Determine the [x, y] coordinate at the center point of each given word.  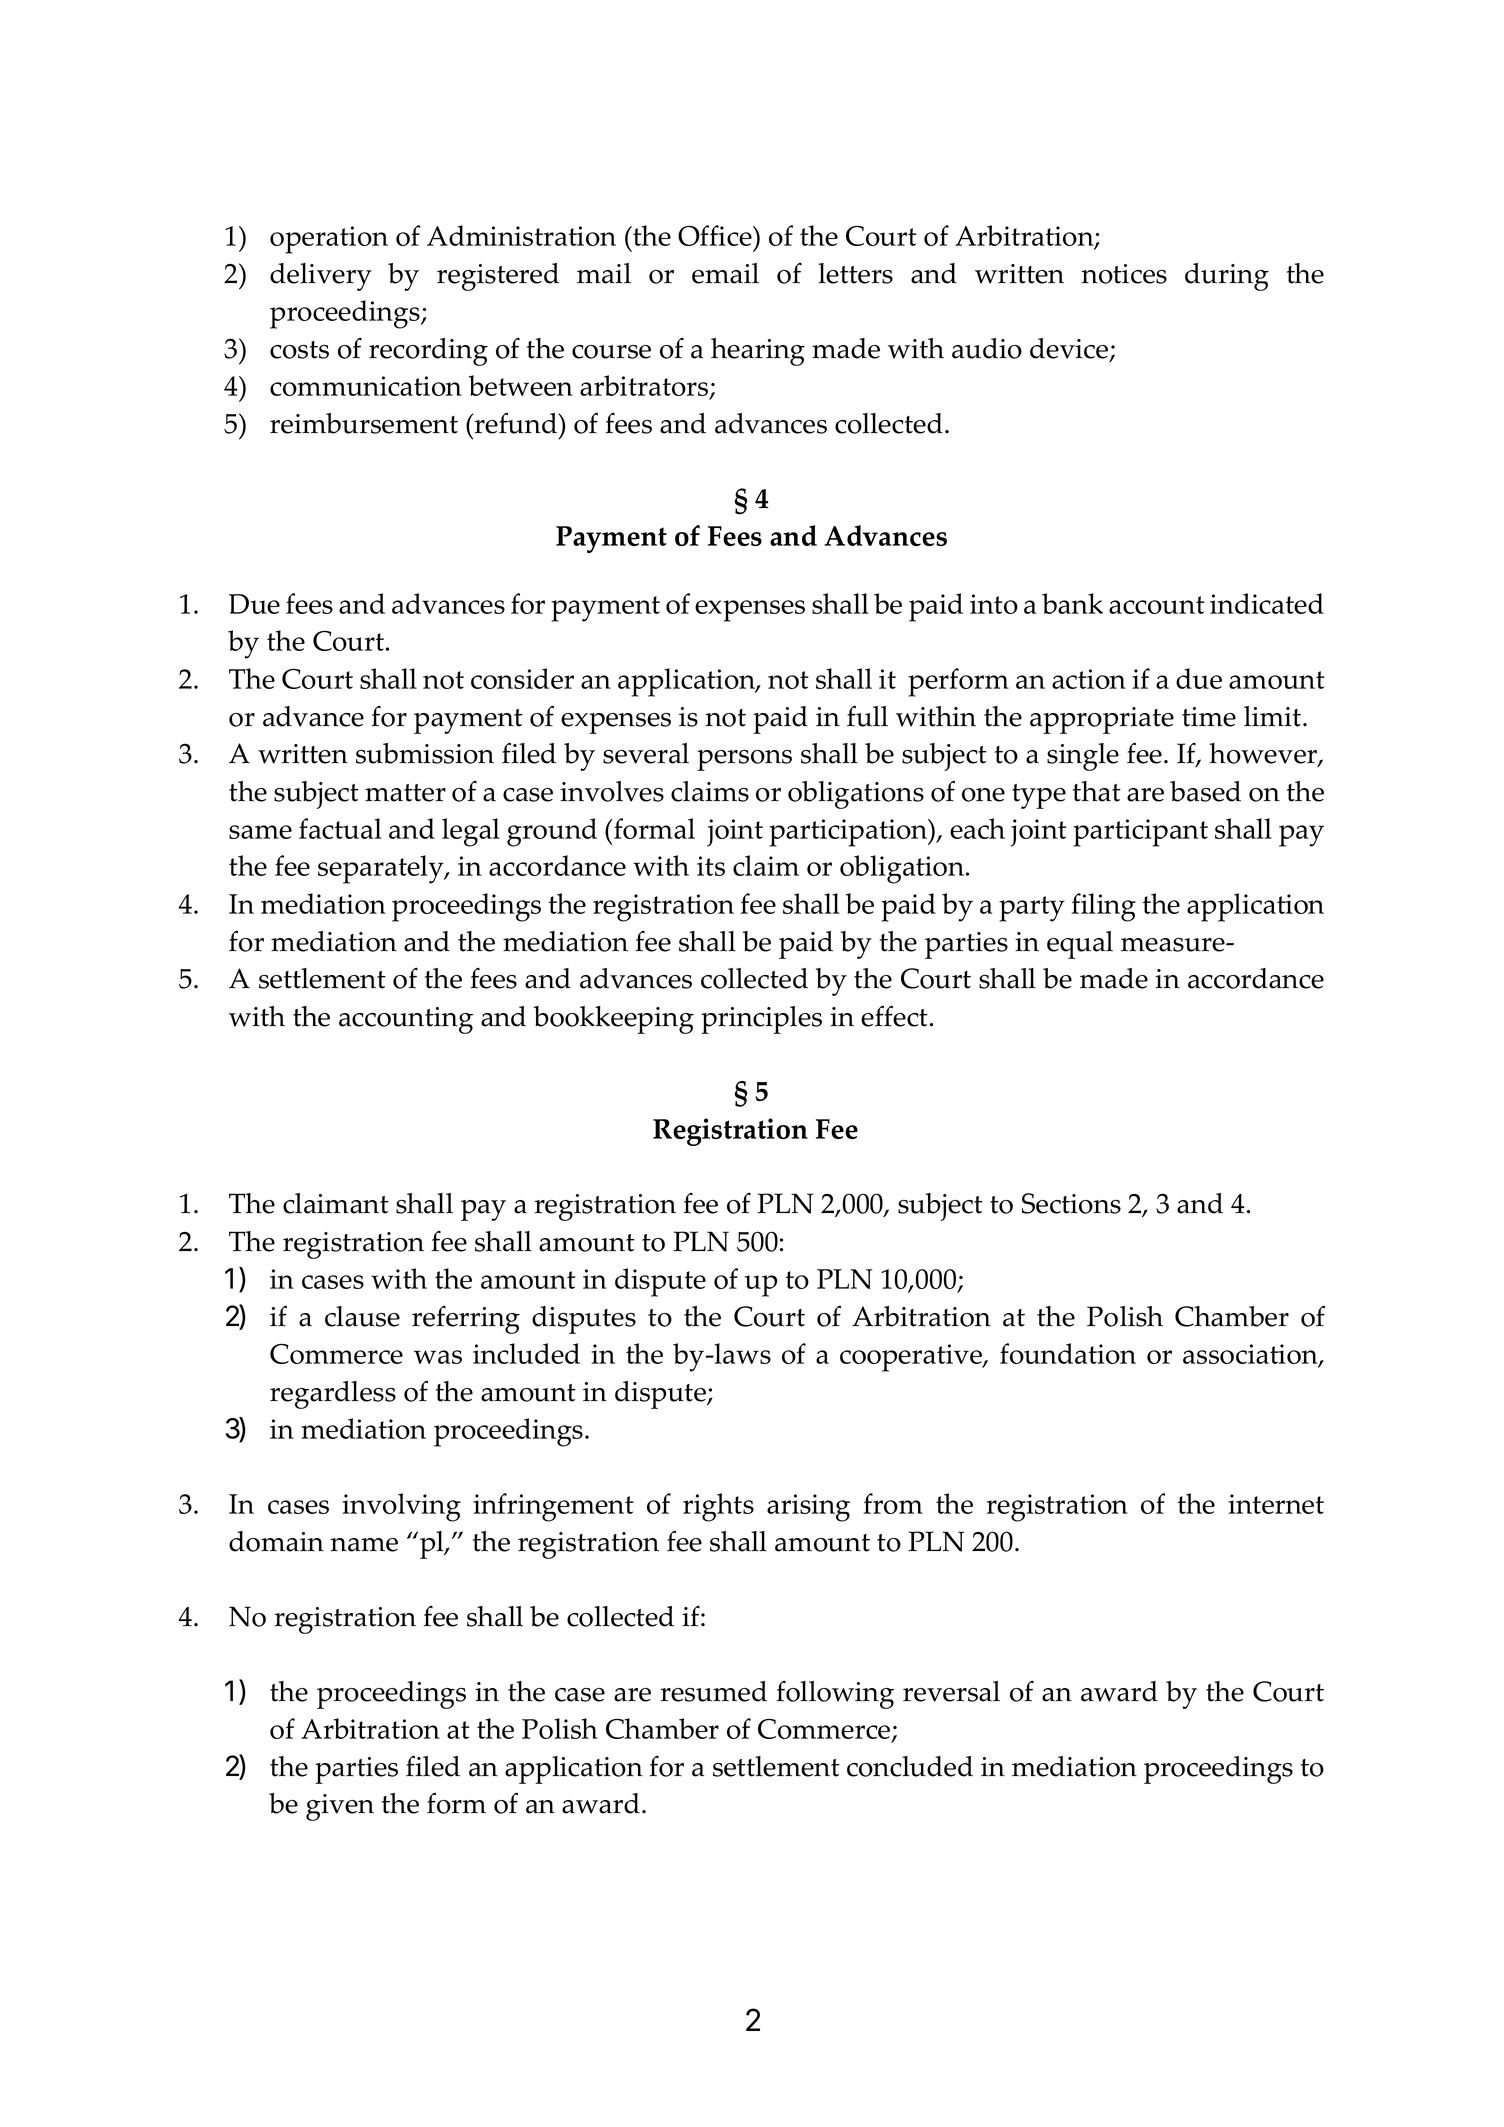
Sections [1071, 1203]
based [1205, 791]
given [340, 1807]
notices [1124, 274]
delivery [321, 277]
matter [405, 793]
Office [716, 235]
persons [744, 760]
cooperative [912, 1358]
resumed [713, 1691]
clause [362, 1316]
